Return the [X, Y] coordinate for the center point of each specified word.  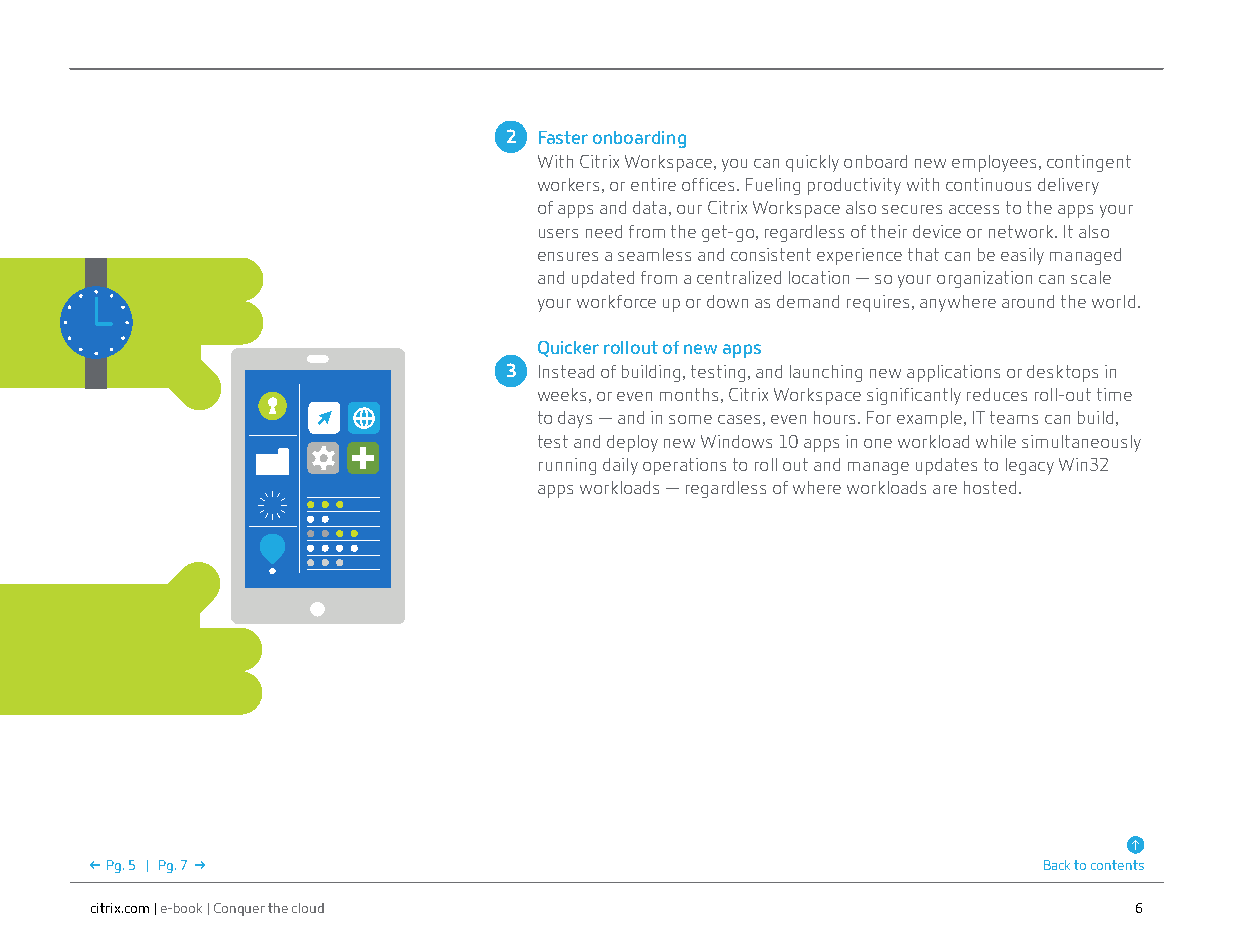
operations [684, 466]
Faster [563, 137]
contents [1117, 865]
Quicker [568, 349]
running [567, 466]
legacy [1030, 466]
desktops [1062, 373]
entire [653, 184]
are [945, 489]
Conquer [239, 909]
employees [994, 163]
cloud [308, 908]
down [727, 301]
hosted [990, 487]
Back [1057, 865]
